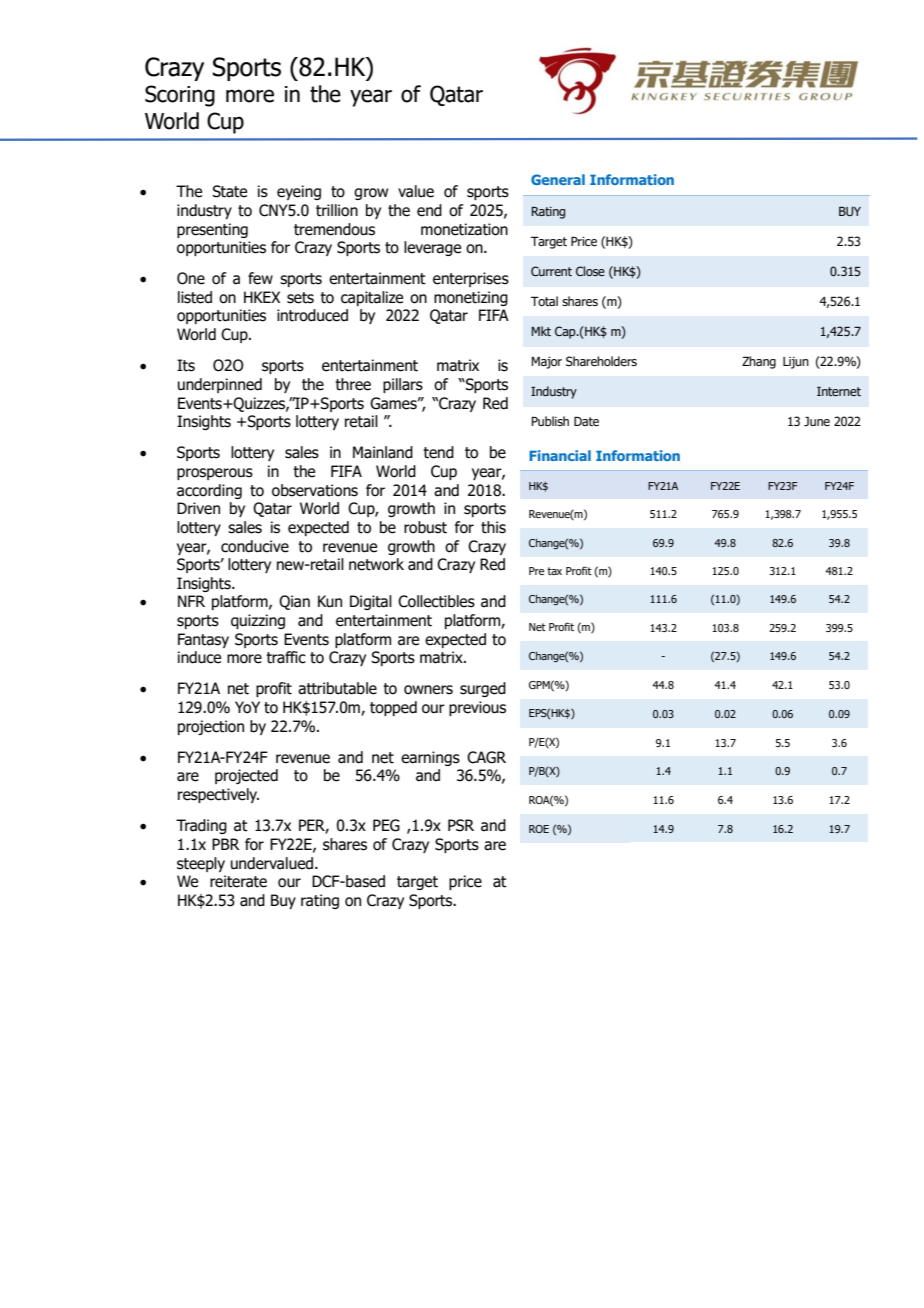 Image resolution: width=924 pixels, height=1308 pixels. Describe the element at coordinates (180, 96) in the image. I see `Scoring` at that location.
